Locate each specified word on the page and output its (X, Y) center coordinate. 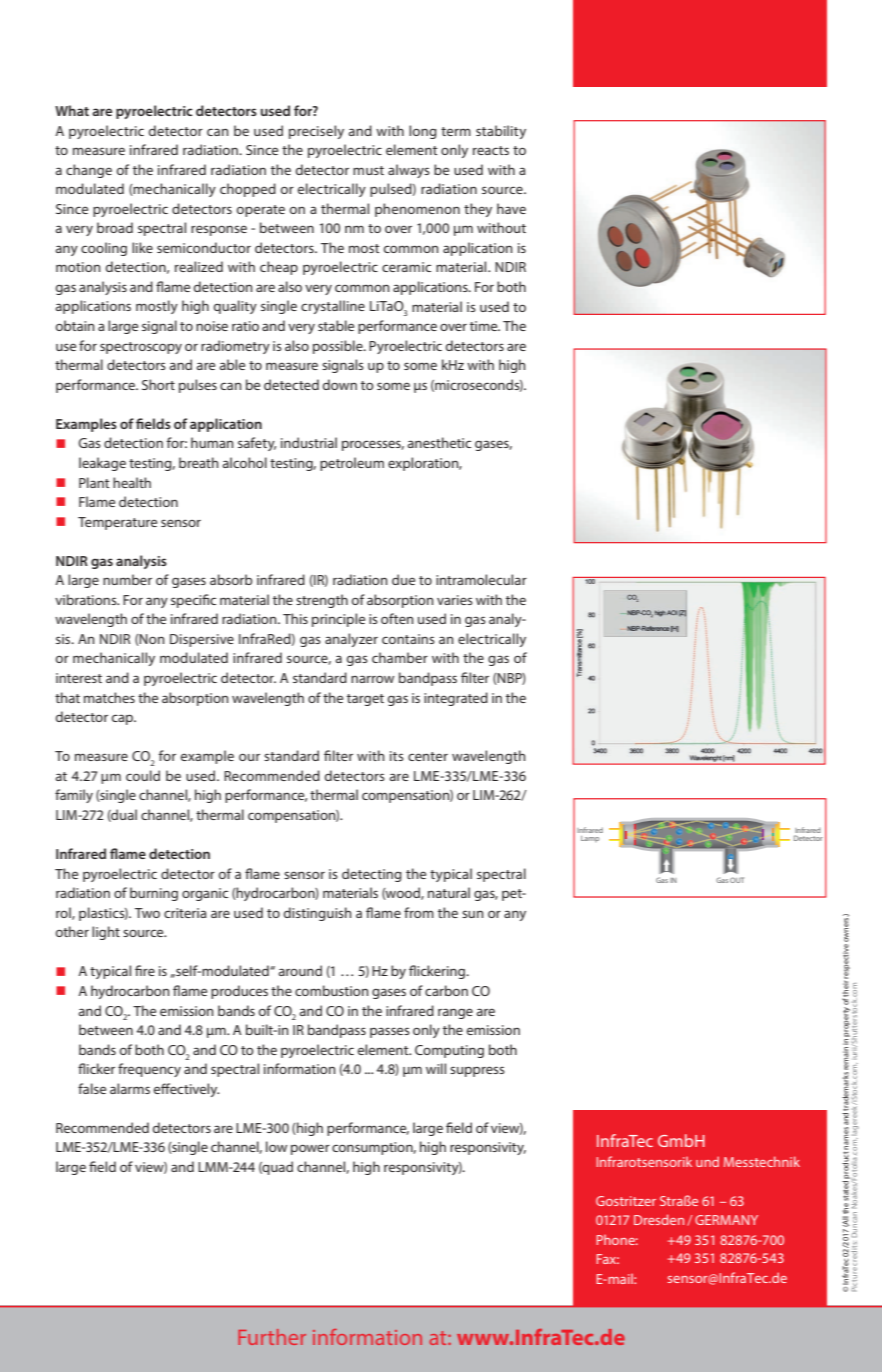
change (89, 171)
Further (272, 1337)
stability (501, 132)
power (310, 1149)
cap (123, 719)
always (409, 171)
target (365, 700)
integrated (456, 699)
